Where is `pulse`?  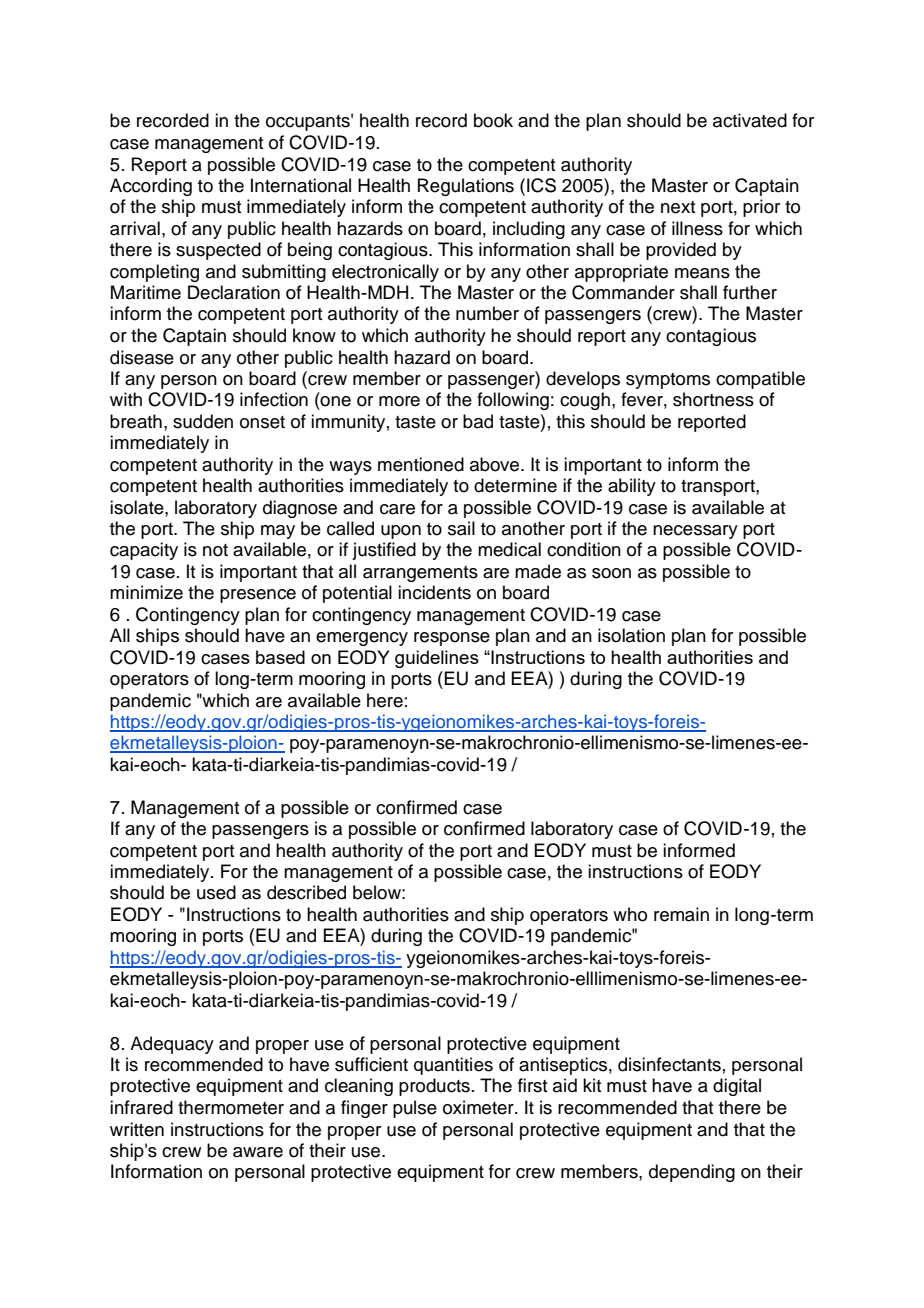 pulse is located at coordinates (415, 1109).
